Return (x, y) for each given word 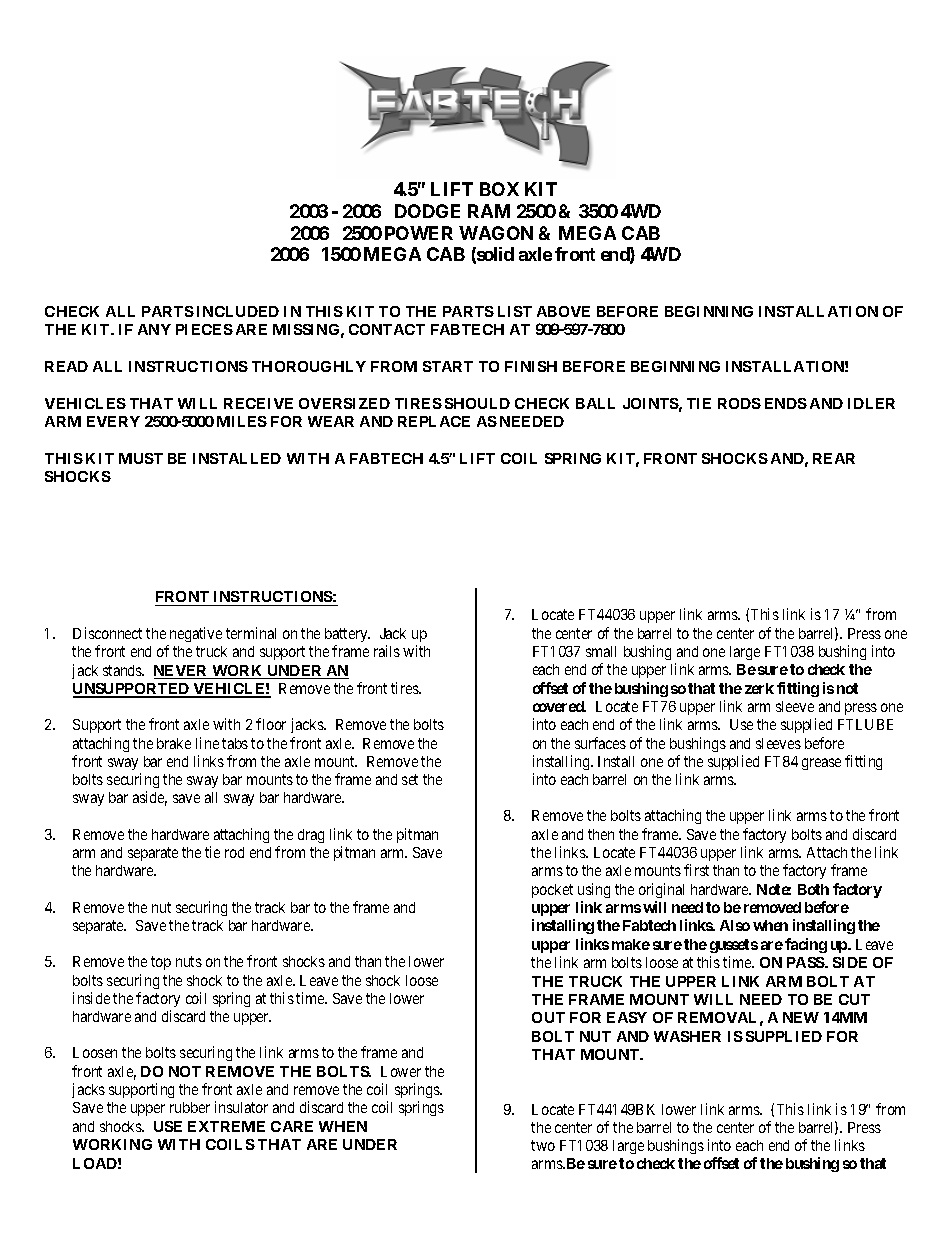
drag (311, 836)
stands (123, 670)
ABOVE (563, 311)
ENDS (786, 403)
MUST (141, 458)
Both (813, 889)
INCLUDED (238, 311)
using (594, 890)
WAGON (496, 233)
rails (387, 651)
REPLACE (434, 421)
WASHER (687, 1036)
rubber (190, 1107)
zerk (759, 688)
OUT (548, 1017)
